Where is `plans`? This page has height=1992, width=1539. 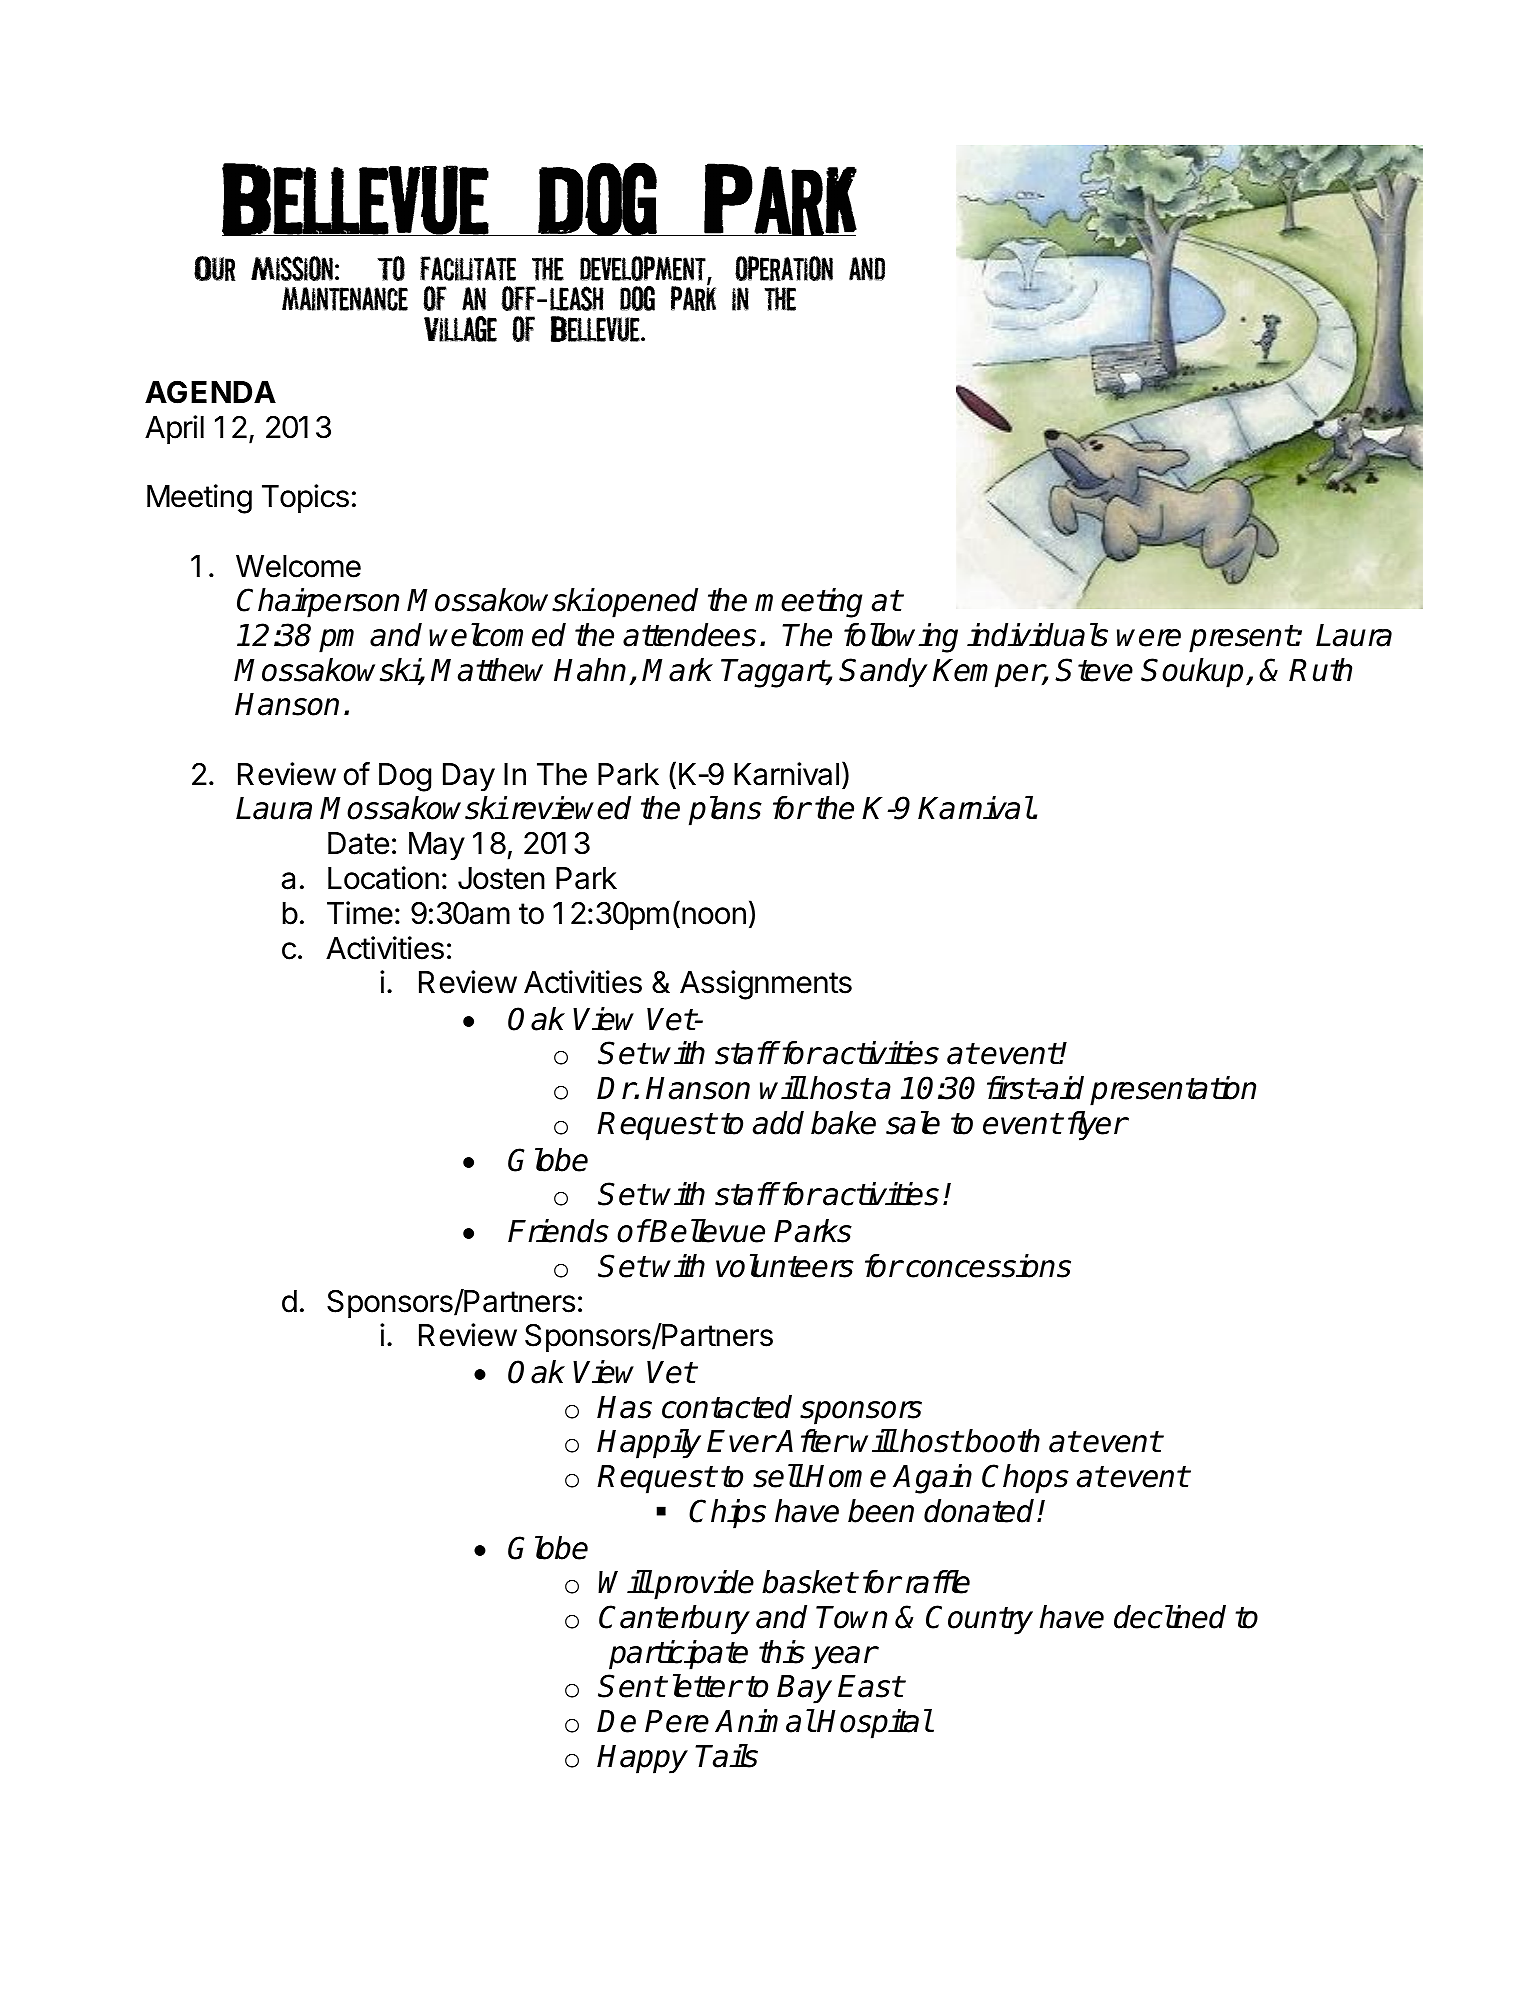 plans is located at coordinates (725, 811).
